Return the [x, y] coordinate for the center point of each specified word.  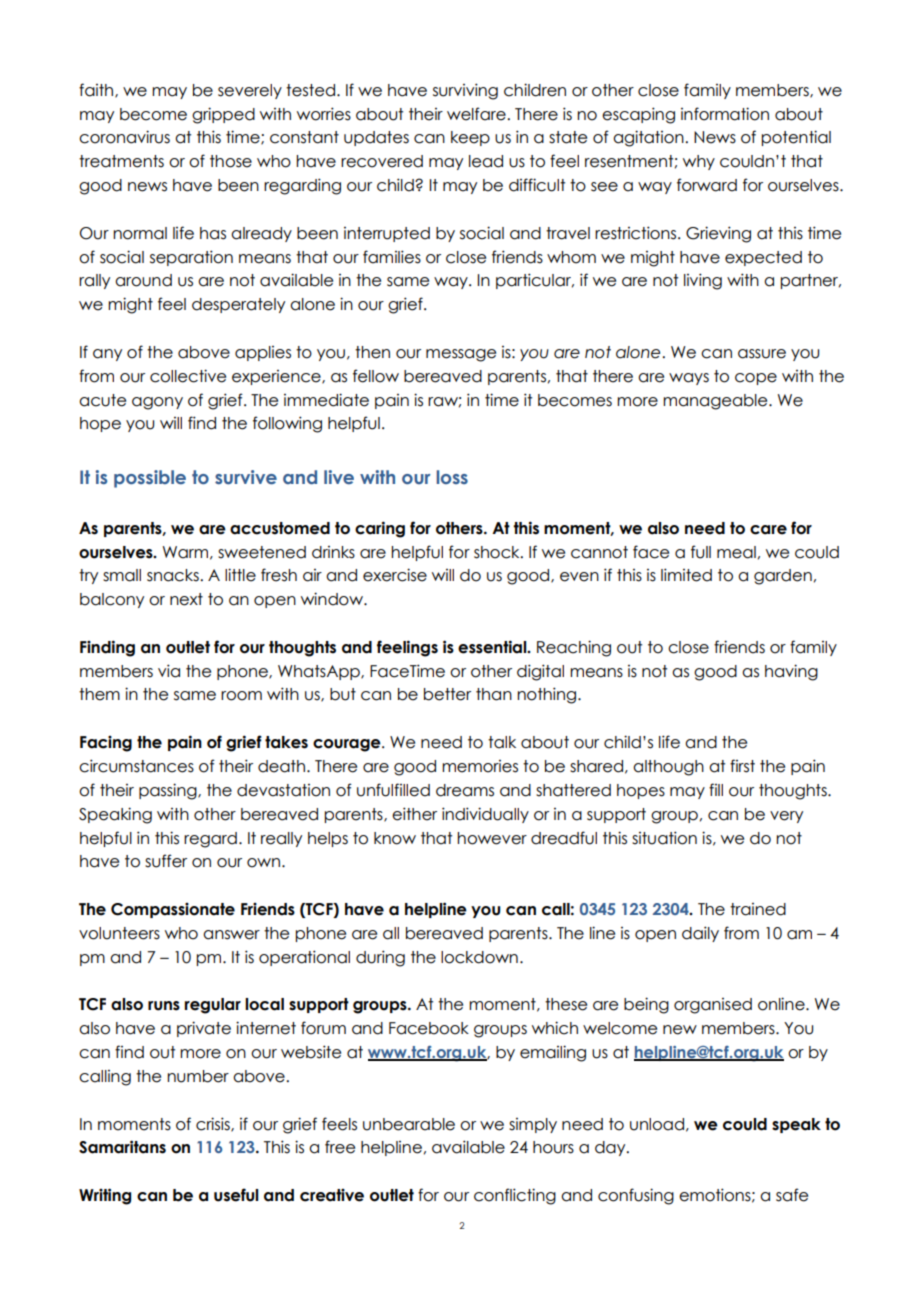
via [169, 671]
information [725, 114]
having [791, 672]
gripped [223, 115]
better [447, 694]
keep [470, 138]
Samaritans [122, 1147]
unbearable [409, 1124]
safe [792, 1195]
